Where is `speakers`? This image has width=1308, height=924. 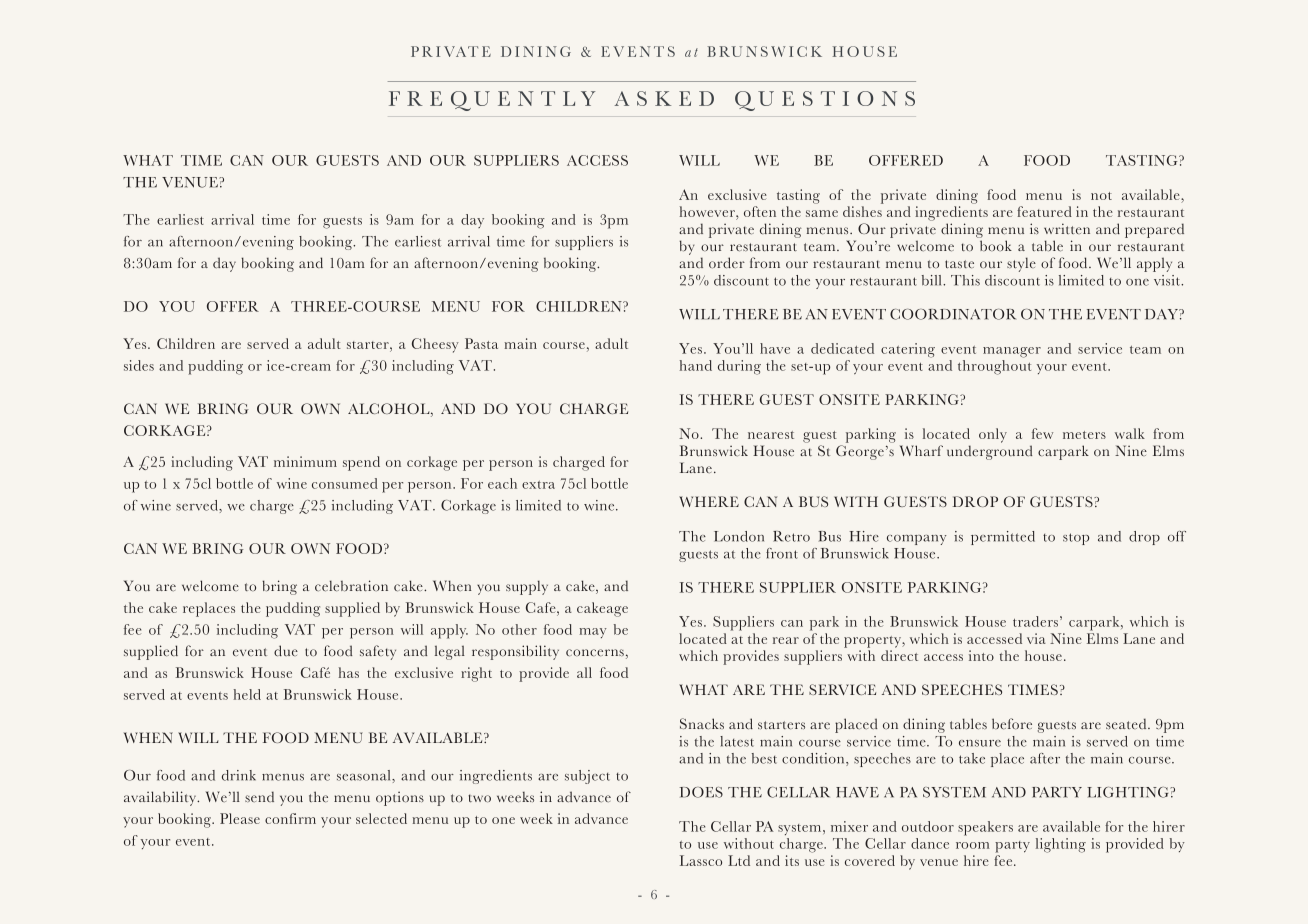 speakers is located at coordinates (985, 828).
